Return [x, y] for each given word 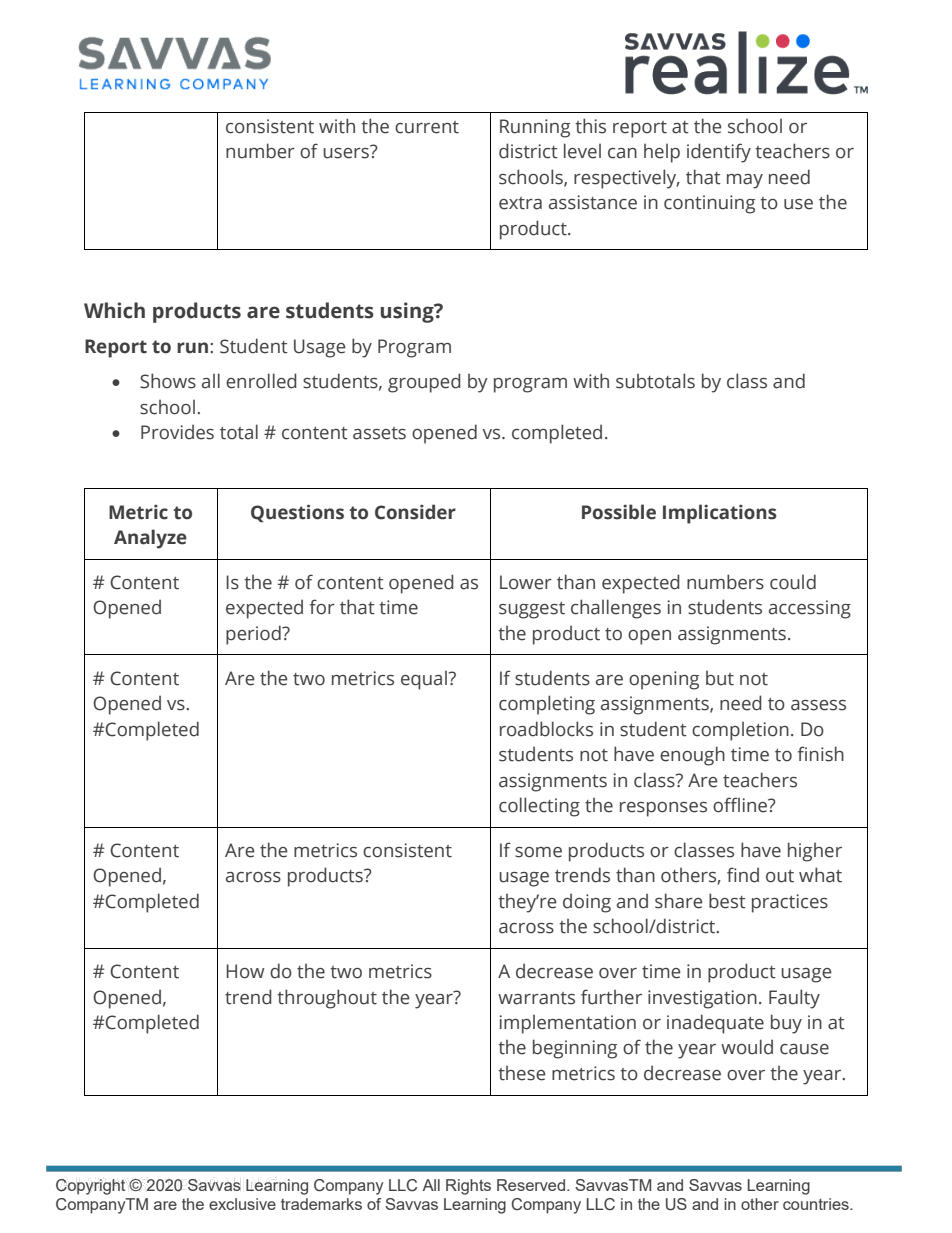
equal [424, 680]
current [427, 127]
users [347, 152]
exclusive [242, 1204]
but [720, 678]
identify [719, 153]
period [254, 635]
